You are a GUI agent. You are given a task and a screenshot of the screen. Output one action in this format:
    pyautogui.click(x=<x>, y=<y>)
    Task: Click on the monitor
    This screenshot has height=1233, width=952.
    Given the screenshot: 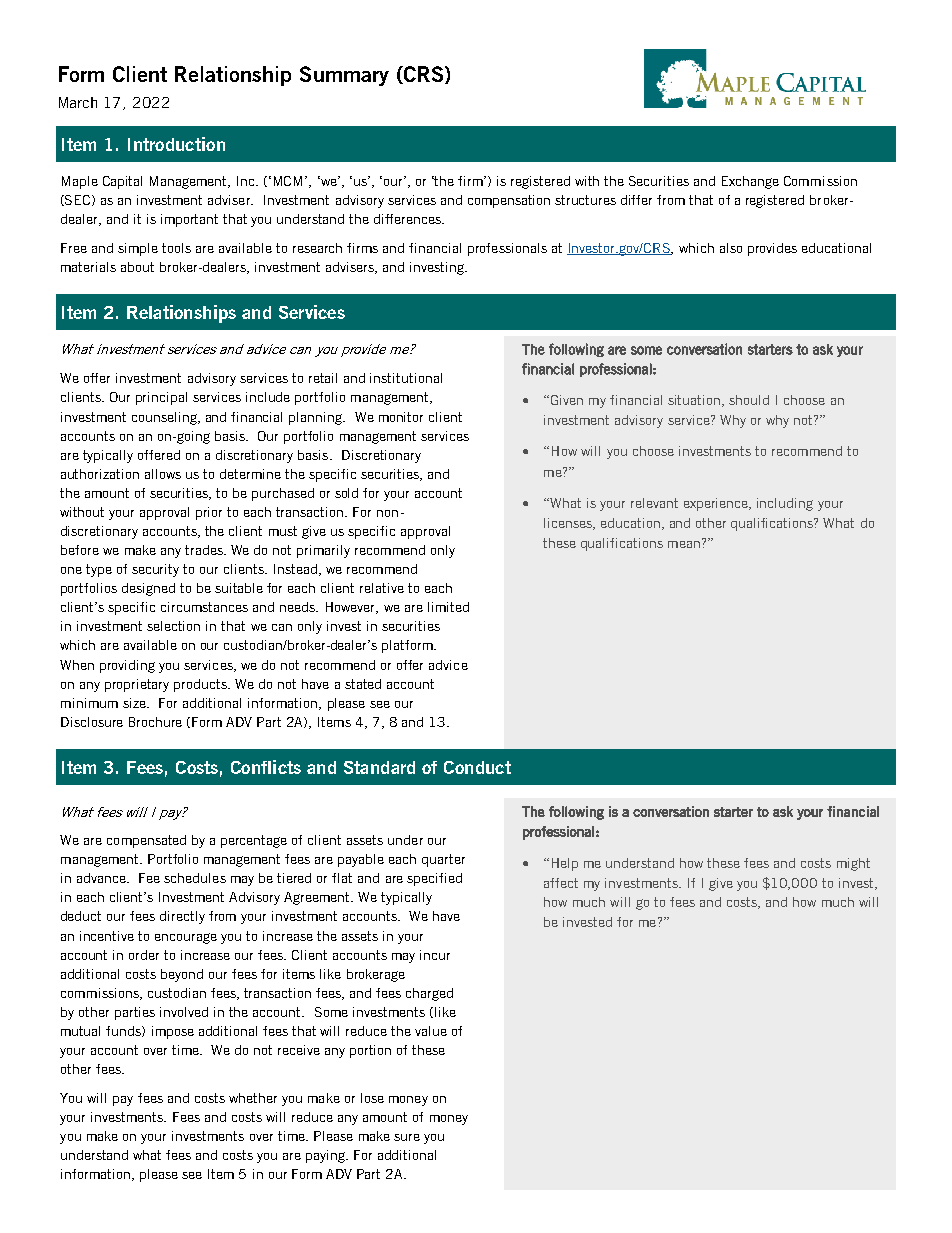 What is the action you would take?
    pyautogui.click(x=401, y=417)
